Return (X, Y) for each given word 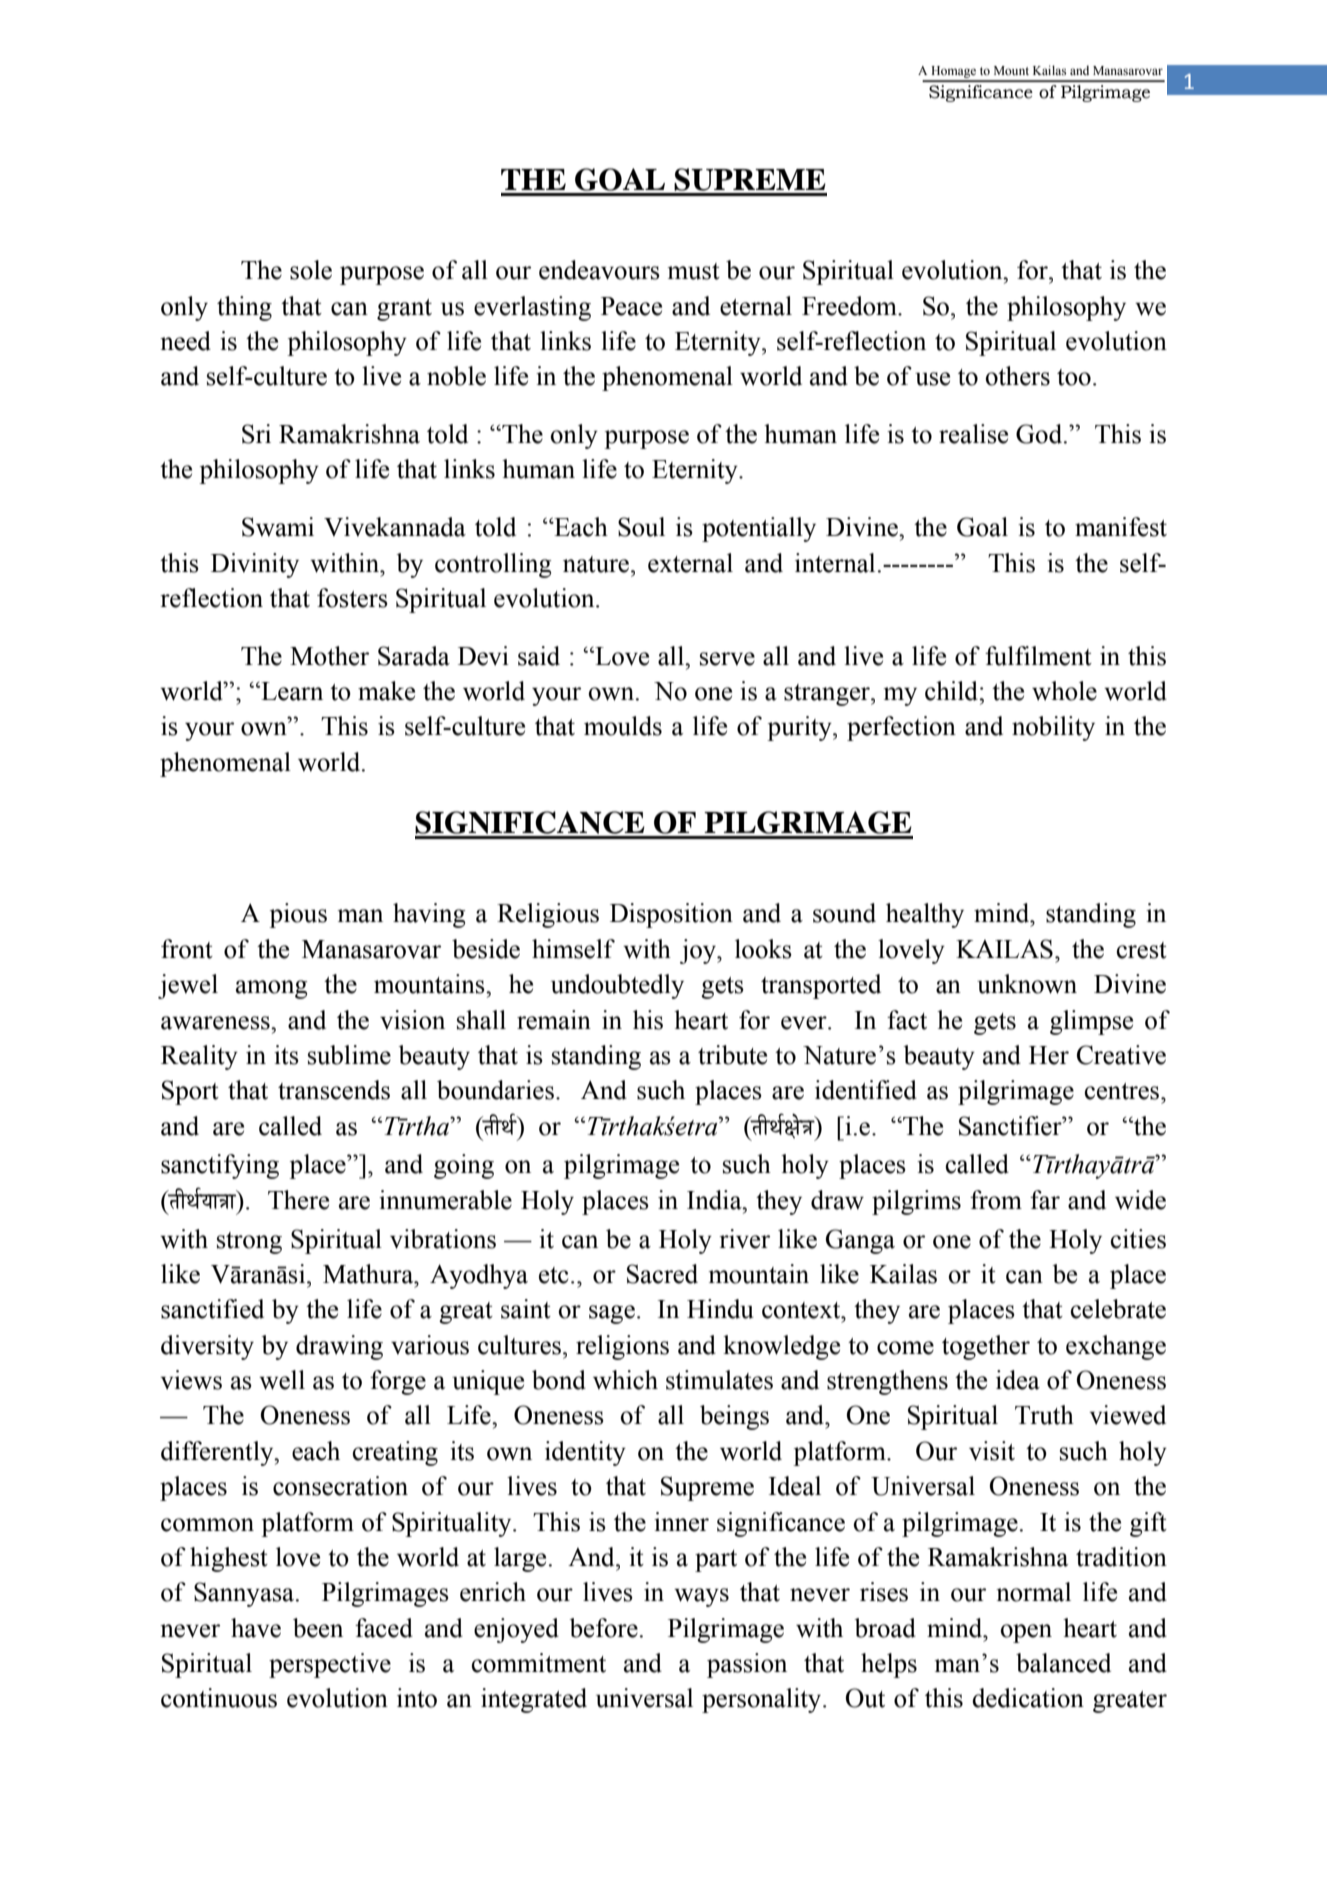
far (1045, 1200)
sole (311, 270)
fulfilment (1038, 656)
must (694, 271)
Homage (953, 73)
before (604, 1628)
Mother (329, 656)
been (318, 1628)
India (715, 1200)
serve (727, 659)
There (298, 1200)
